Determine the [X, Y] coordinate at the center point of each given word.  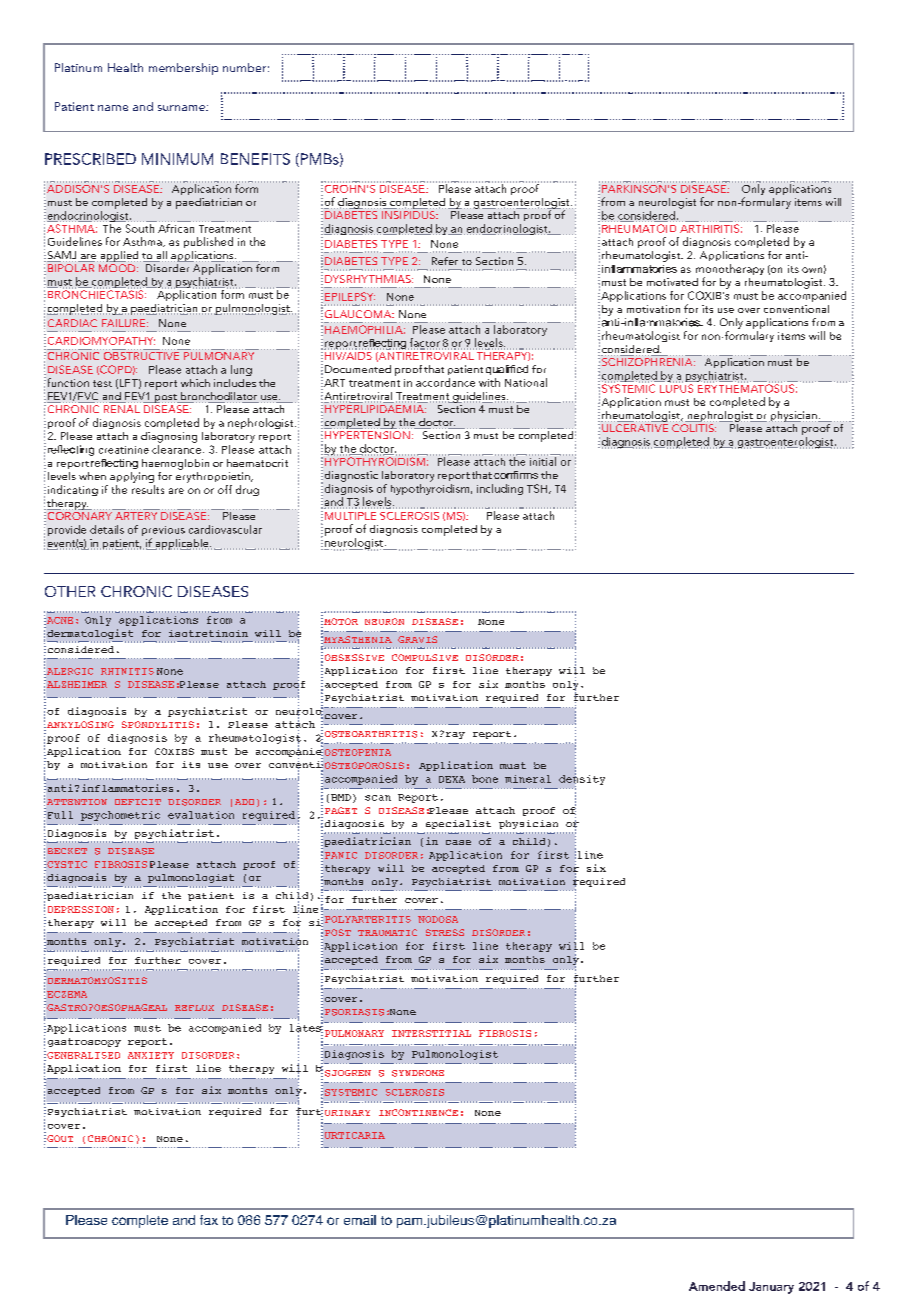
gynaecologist [440, 874]
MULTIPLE [350, 516]
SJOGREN [348, 1073]
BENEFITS [255, 159]
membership [183, 69]
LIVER [117, 1068]
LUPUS [676, 387]
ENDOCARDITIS [368, 694]
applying [132, 477]
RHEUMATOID [639, 228]
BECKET [67, 851]
